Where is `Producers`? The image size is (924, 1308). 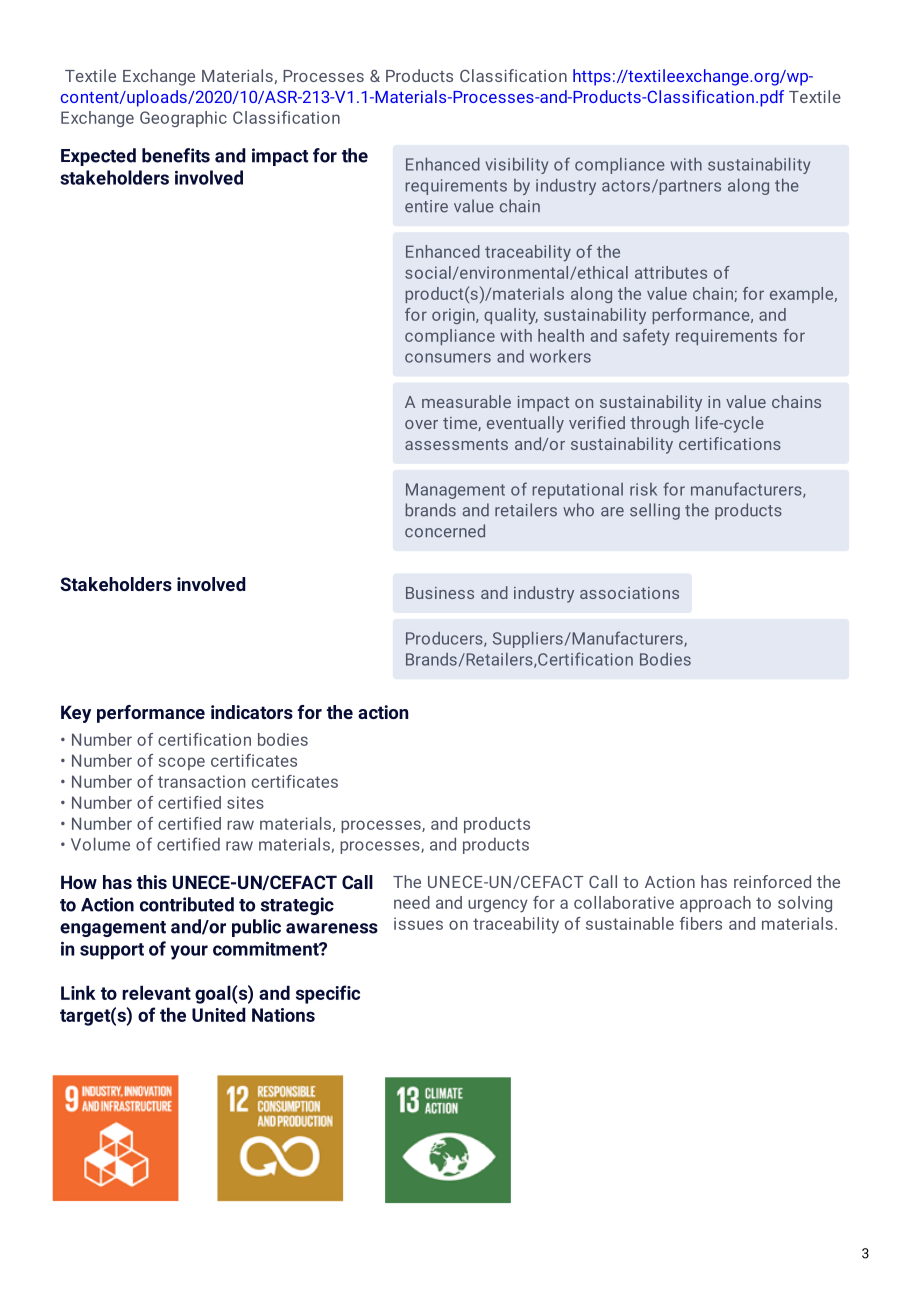
Producers is located at coordinates (445, 639).
